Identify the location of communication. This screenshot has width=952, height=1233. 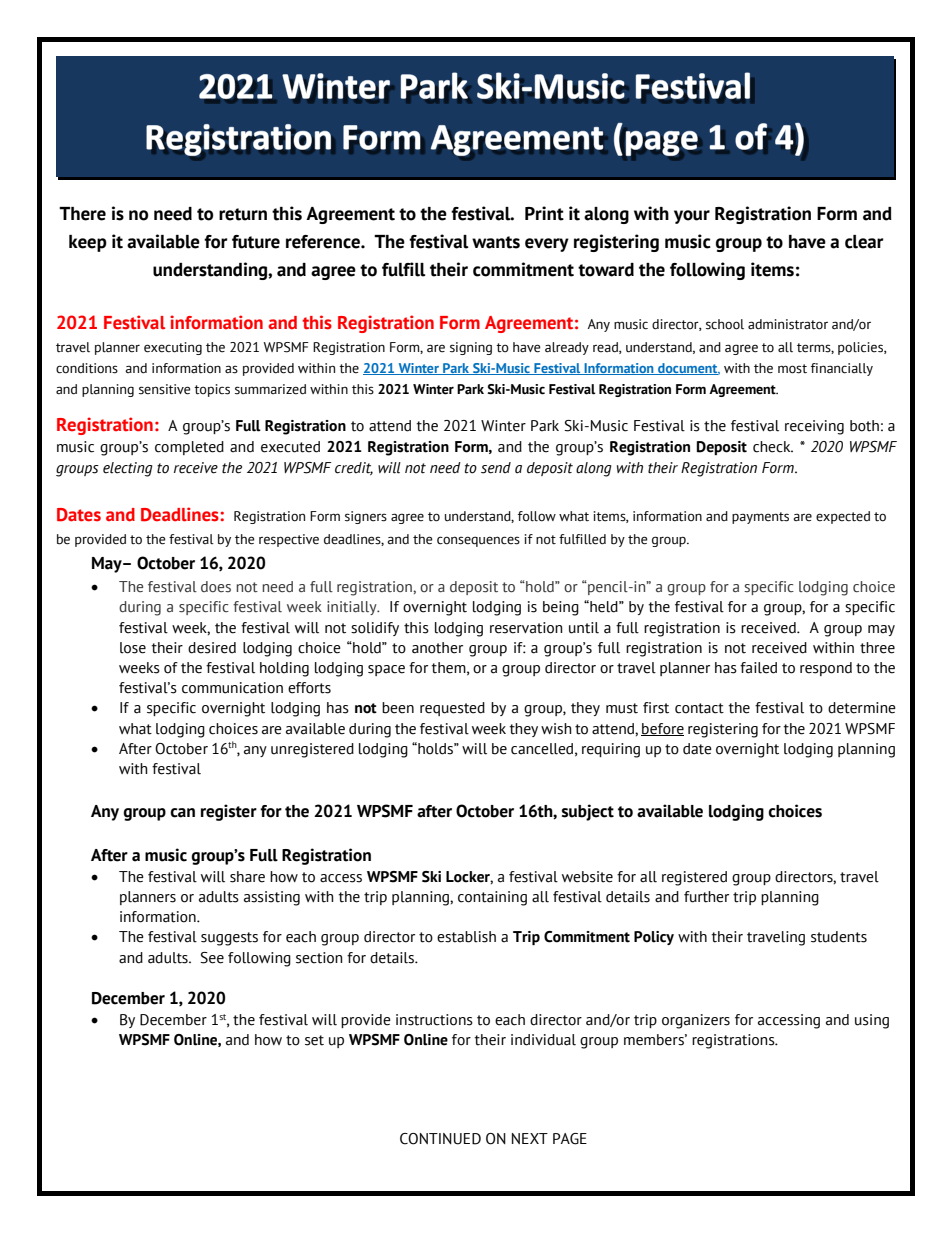
(232, 688).
